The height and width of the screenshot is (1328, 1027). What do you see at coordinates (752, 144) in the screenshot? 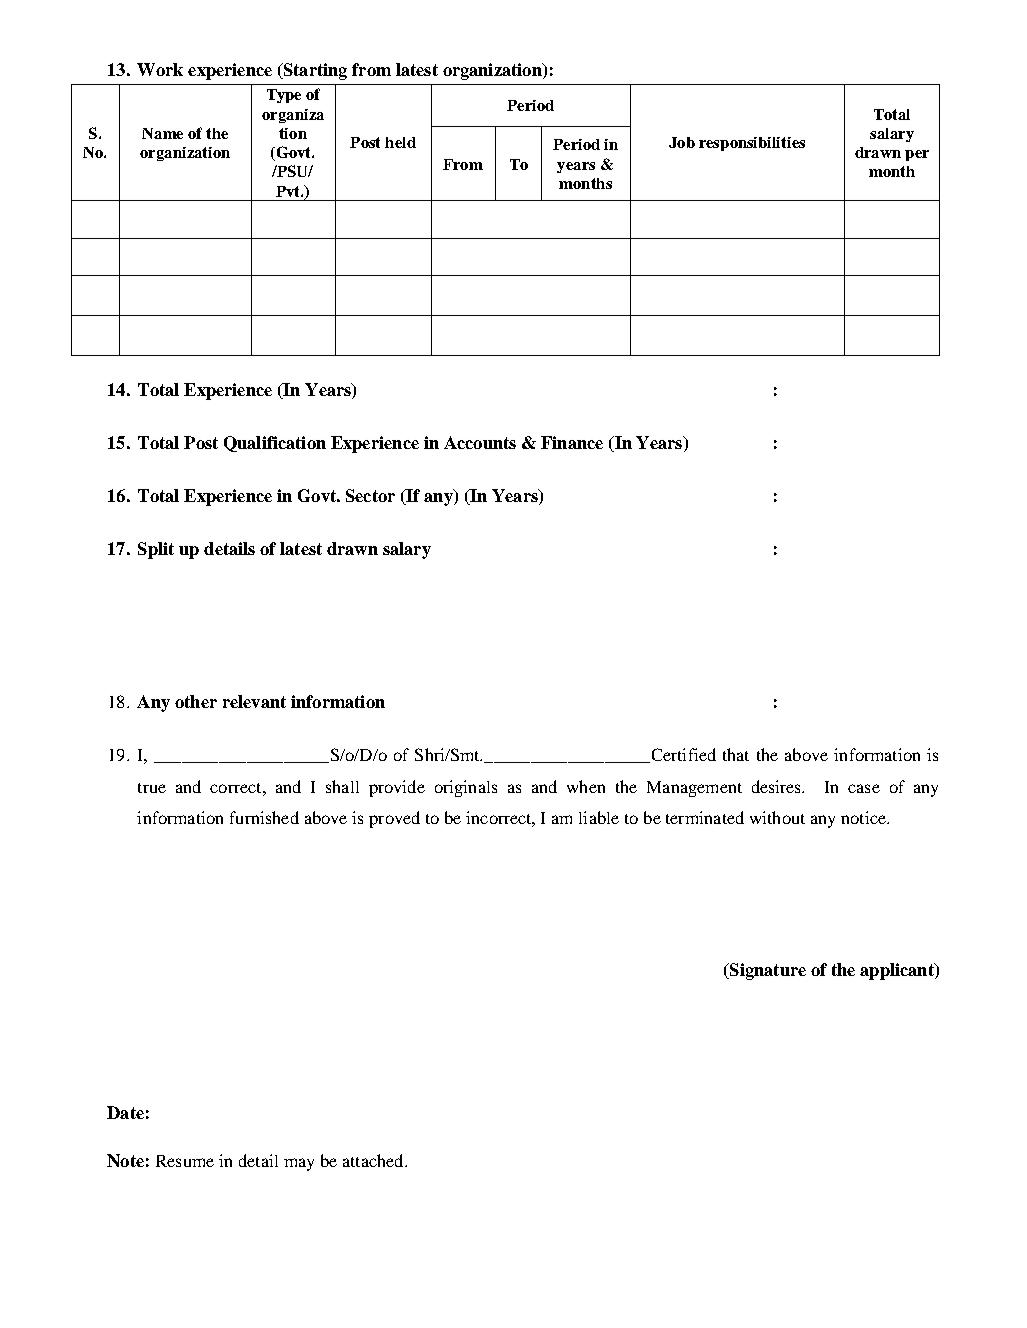
I see `responsibilities` at bounding box center [752, 144].
